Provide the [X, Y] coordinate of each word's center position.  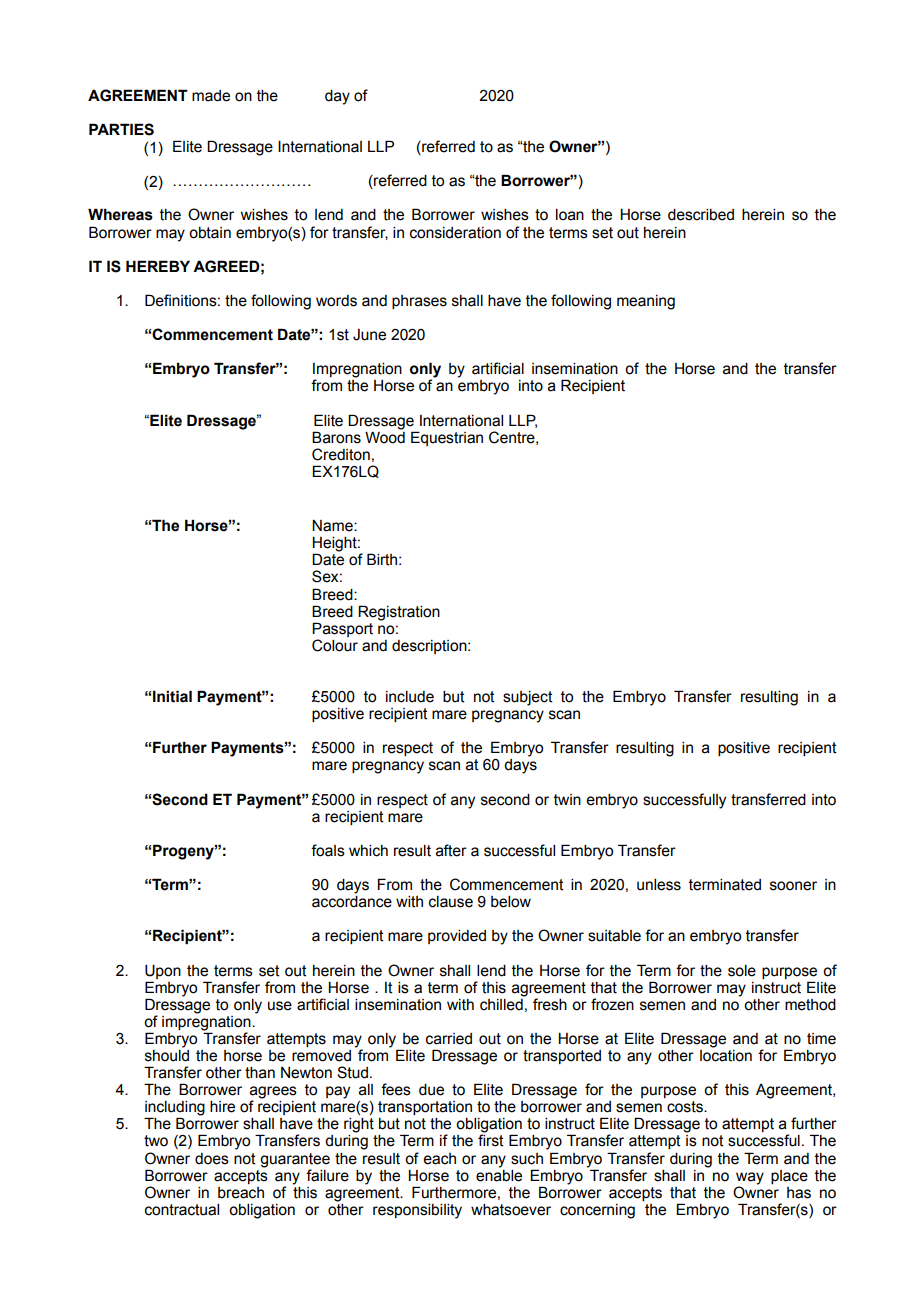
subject [528, 698]
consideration [455, 233]
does [212, 1159]
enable [499, 1174]
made [211, 96]
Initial [172, 696]
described [701, 215]
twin [567, 800]
